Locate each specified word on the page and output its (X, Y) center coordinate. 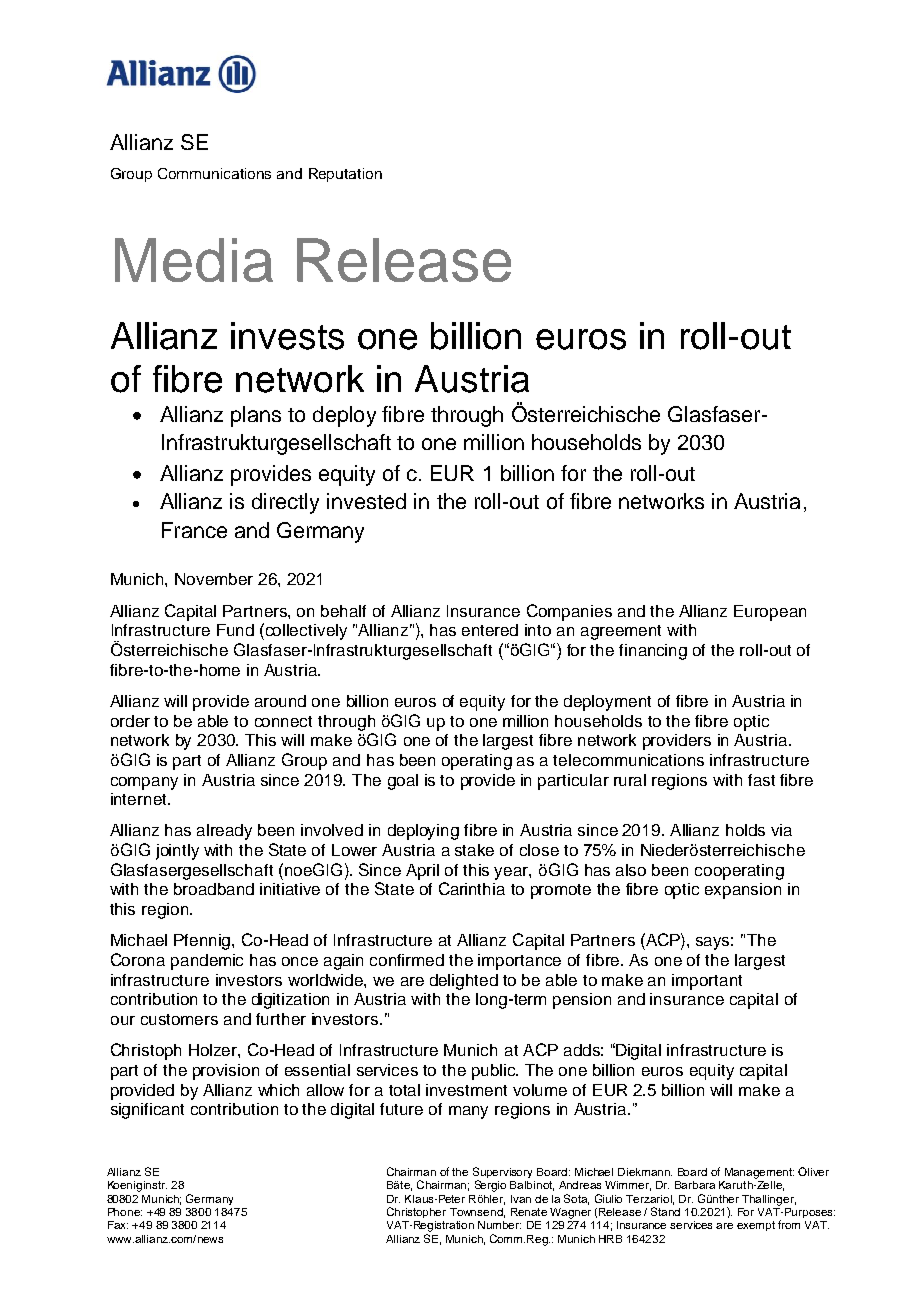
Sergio (490, 1186)
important (707, 982)
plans (256, 416)
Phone (125, 1212)
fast (761, 780)
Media (194, 260)
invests (287, 336)
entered (490, 630)
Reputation (345, 175)
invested (366, 501)
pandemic (207, 962)
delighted (464, 982)
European (770, 613)
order (130, 721)
